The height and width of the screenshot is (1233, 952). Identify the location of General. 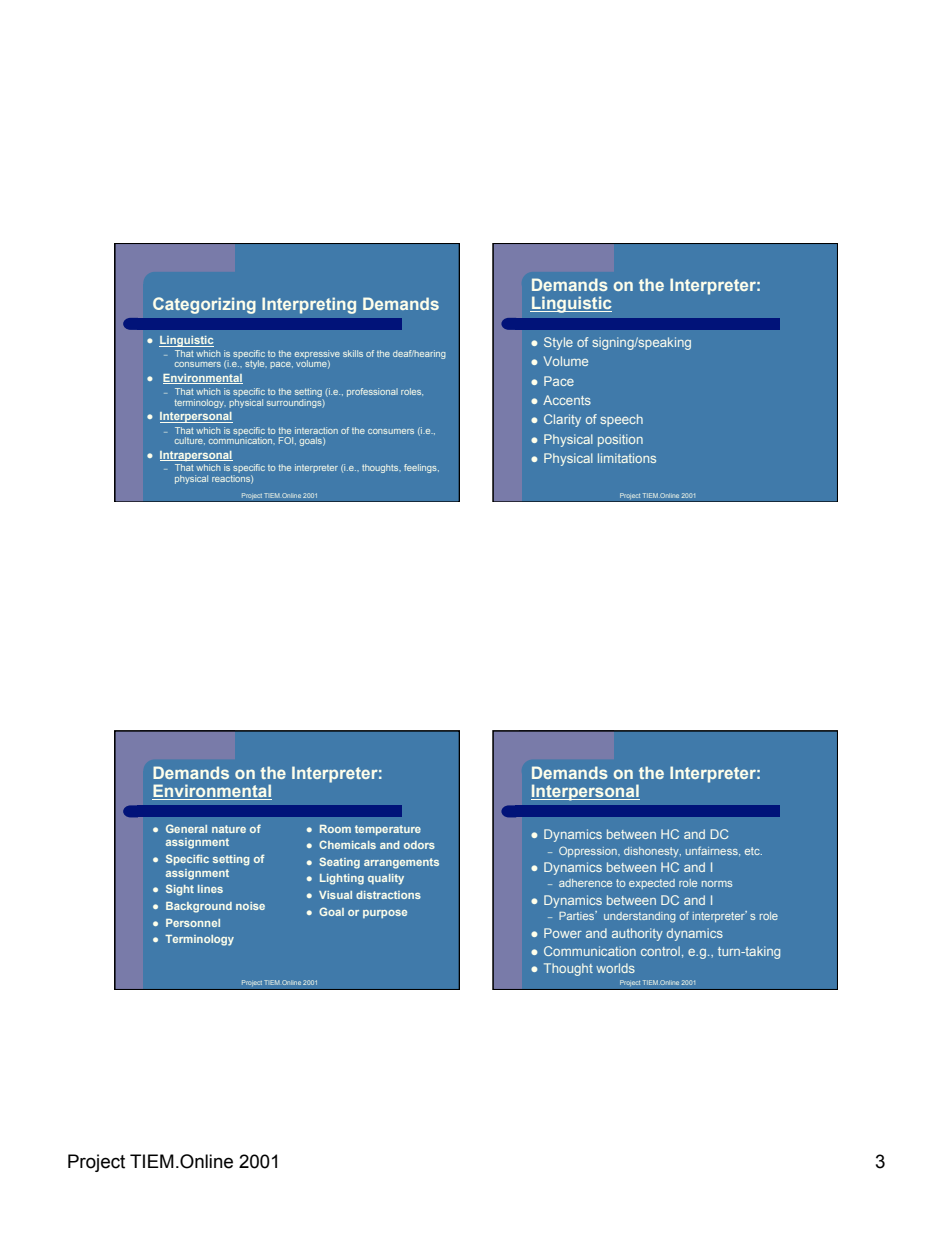
(186, 828).
